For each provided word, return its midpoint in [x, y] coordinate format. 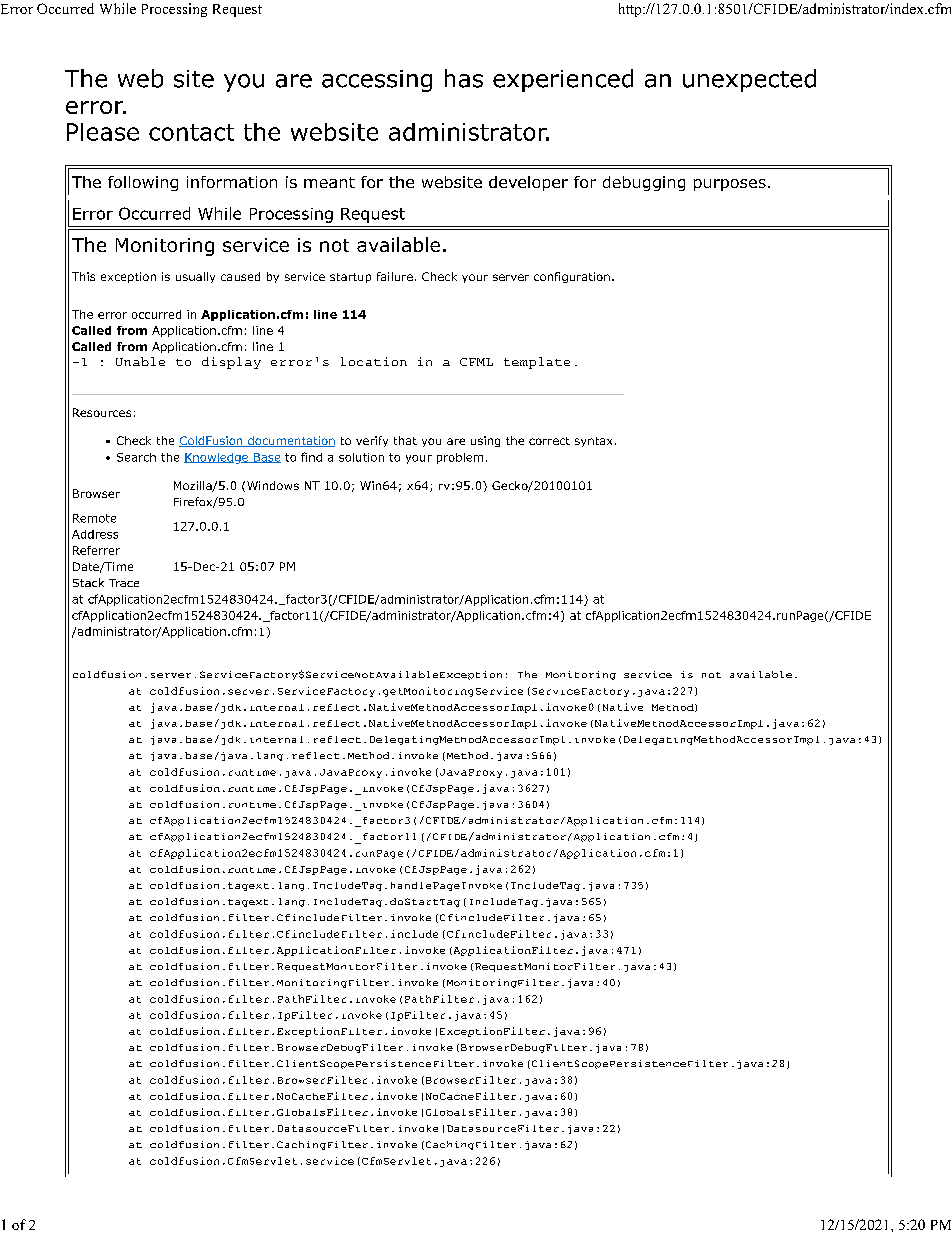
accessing [377, 81]
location [374, 361]
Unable [140, 361]
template [537, 363]
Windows [273, 485]
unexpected [749, 80]
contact [191, 132]
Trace [124, 583]
